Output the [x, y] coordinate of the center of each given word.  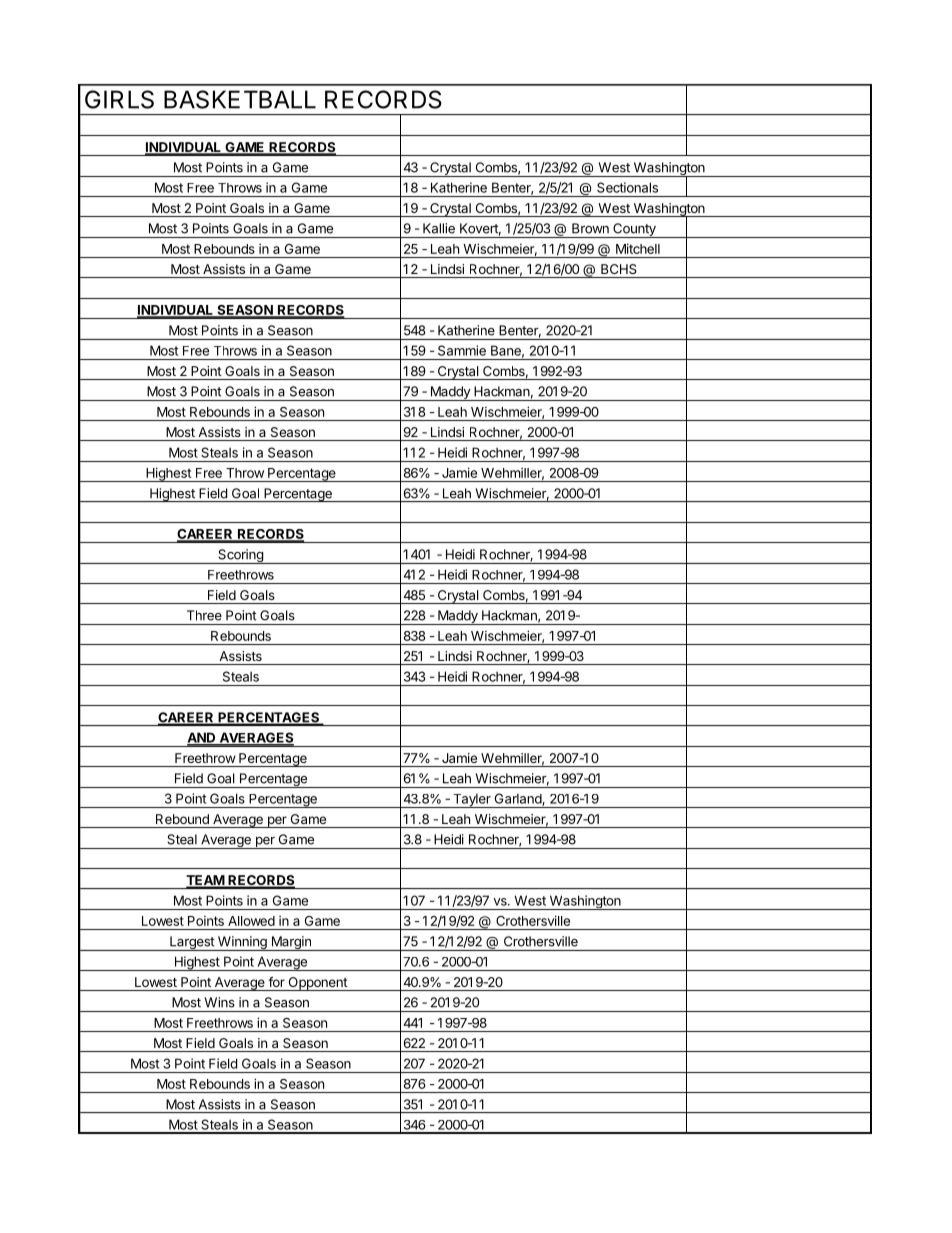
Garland [519, 799]
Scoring [240, 556]
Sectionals [627, 187]
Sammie [462, 350]
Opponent [317, 984]
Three [204, 615]
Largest [192, 943]
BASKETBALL [240, 99]
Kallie [439, 228]
